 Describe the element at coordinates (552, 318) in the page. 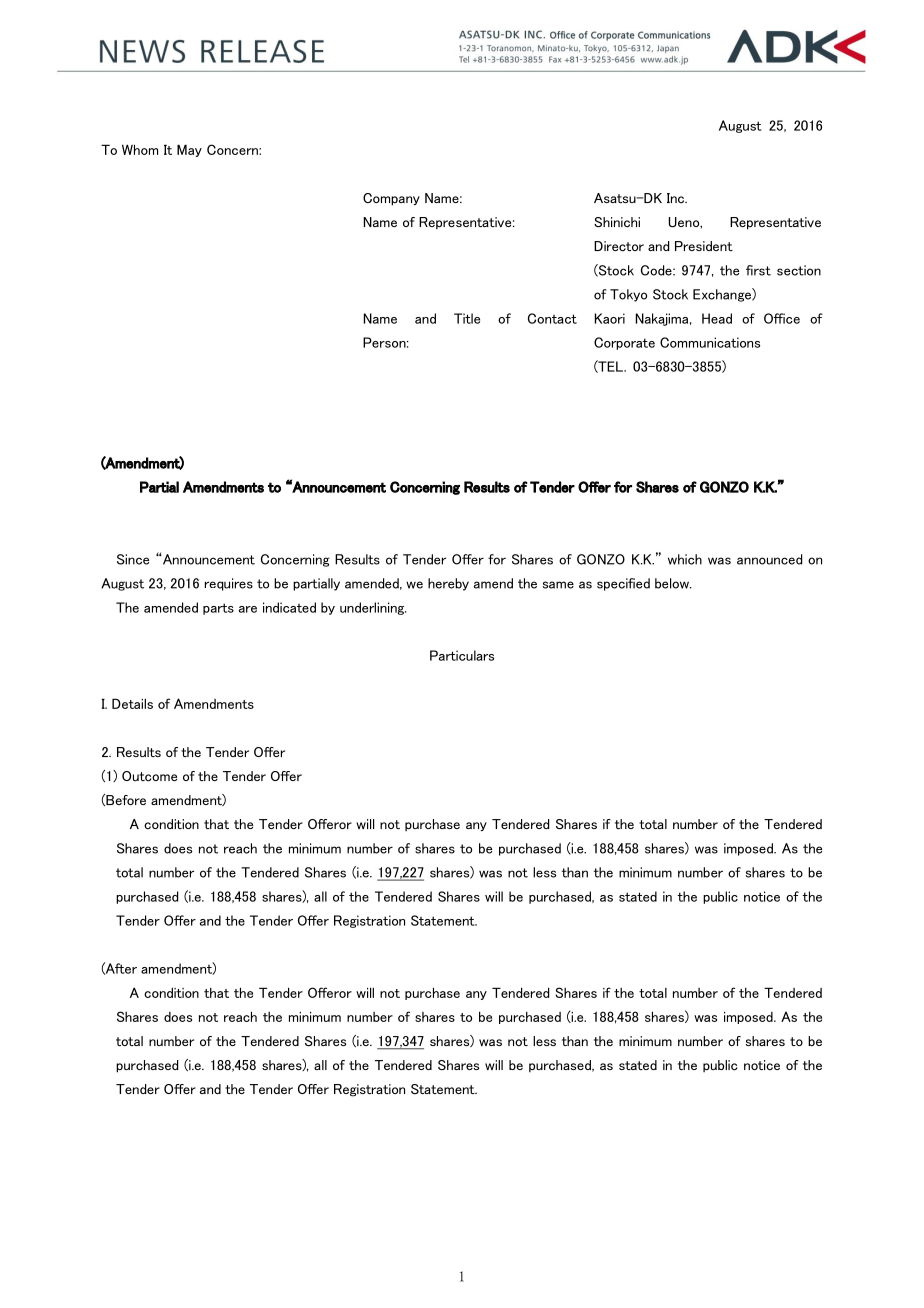

I see `Contact` at that location.
